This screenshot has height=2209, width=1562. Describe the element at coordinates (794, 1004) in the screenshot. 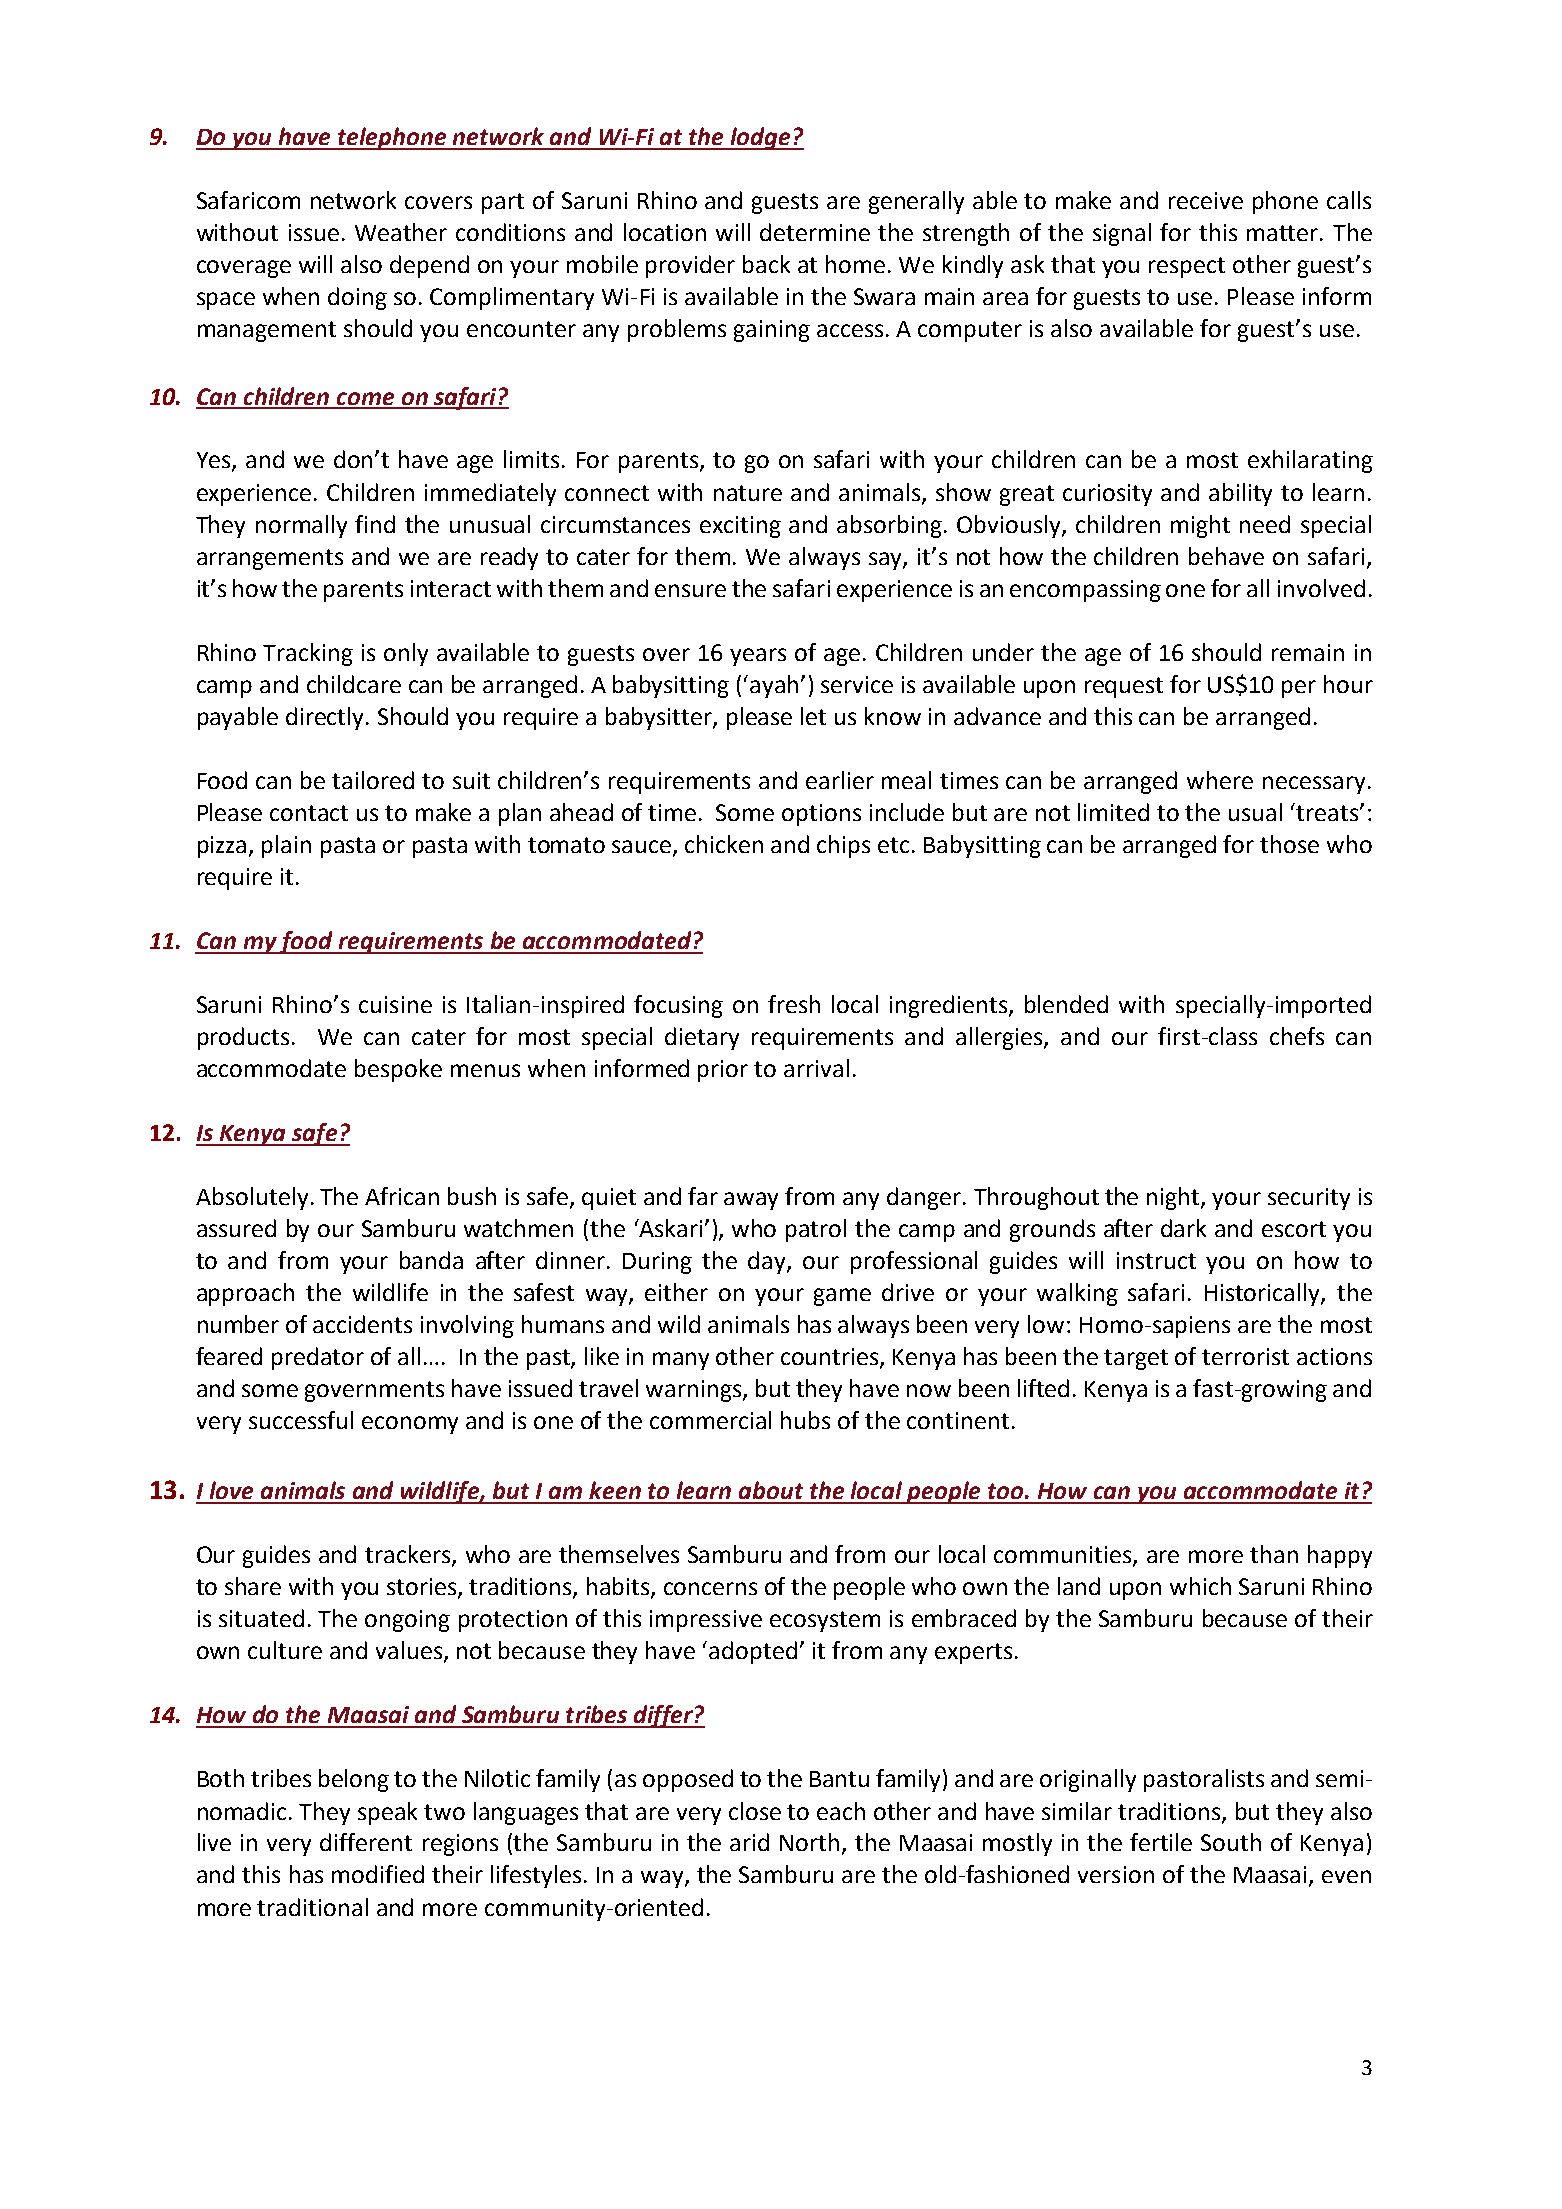

I see `fresh` at that location.
